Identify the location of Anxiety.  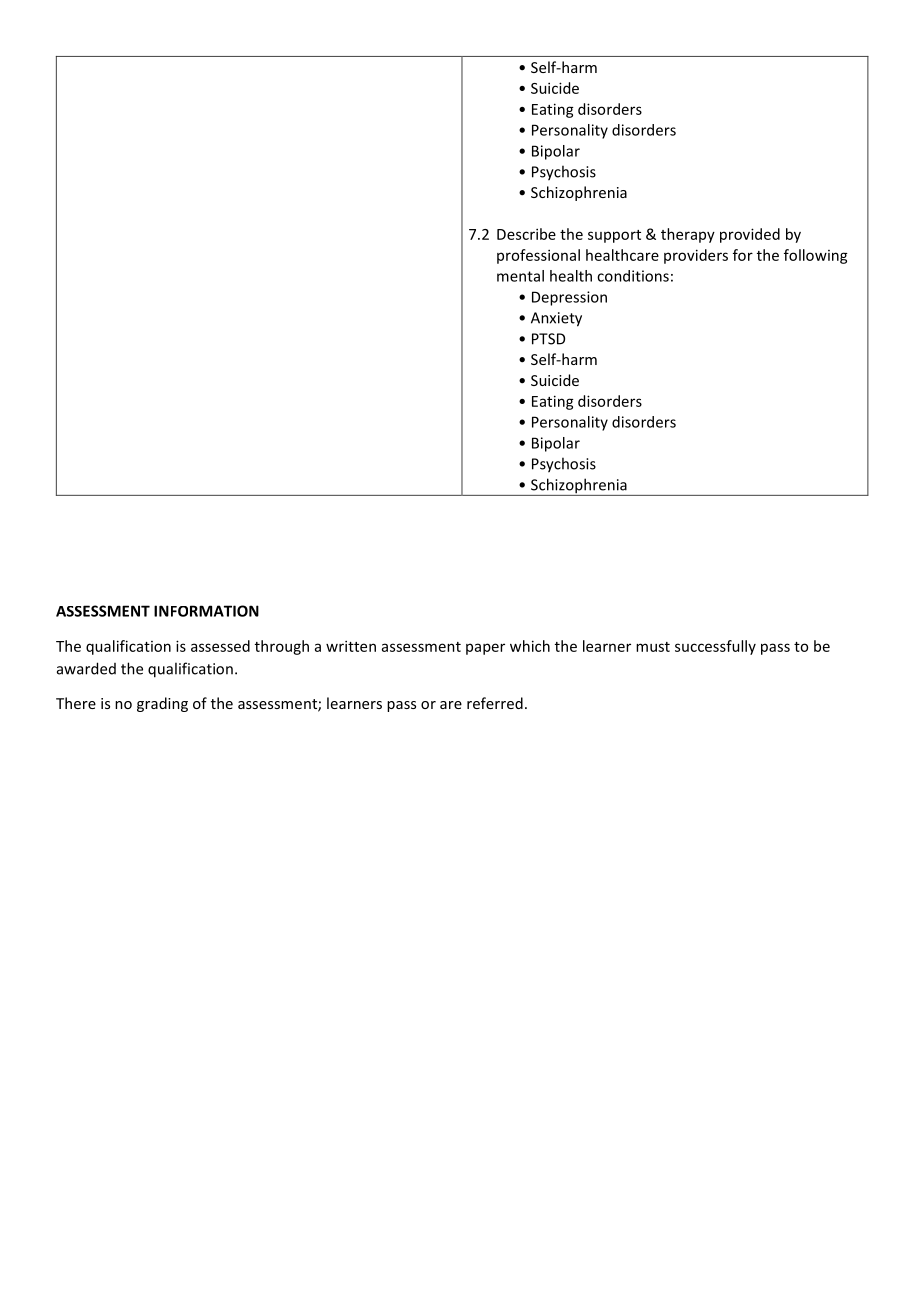
(556, 319).
